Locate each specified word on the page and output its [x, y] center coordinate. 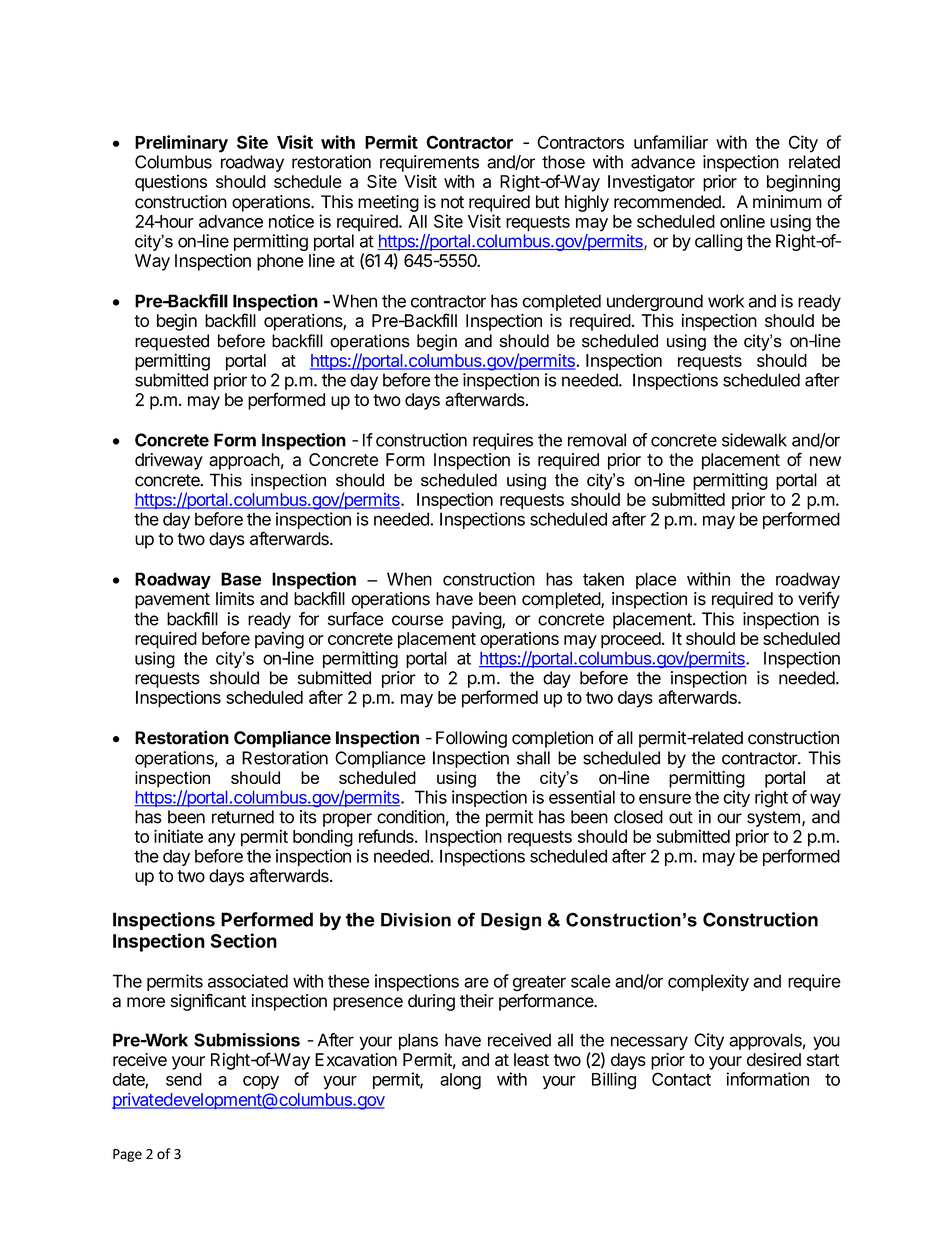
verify [819, 600]
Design [511, 922]
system [773, 819]
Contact [681, 1079]
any [222, 840]
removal [597, 440]
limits [235, 599]
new [825, 461]
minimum [787, 202]
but [547, 202]
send [184, 1079]
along [460, 1081]
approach [244, 461]
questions [171, 183]
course [417, 620]
